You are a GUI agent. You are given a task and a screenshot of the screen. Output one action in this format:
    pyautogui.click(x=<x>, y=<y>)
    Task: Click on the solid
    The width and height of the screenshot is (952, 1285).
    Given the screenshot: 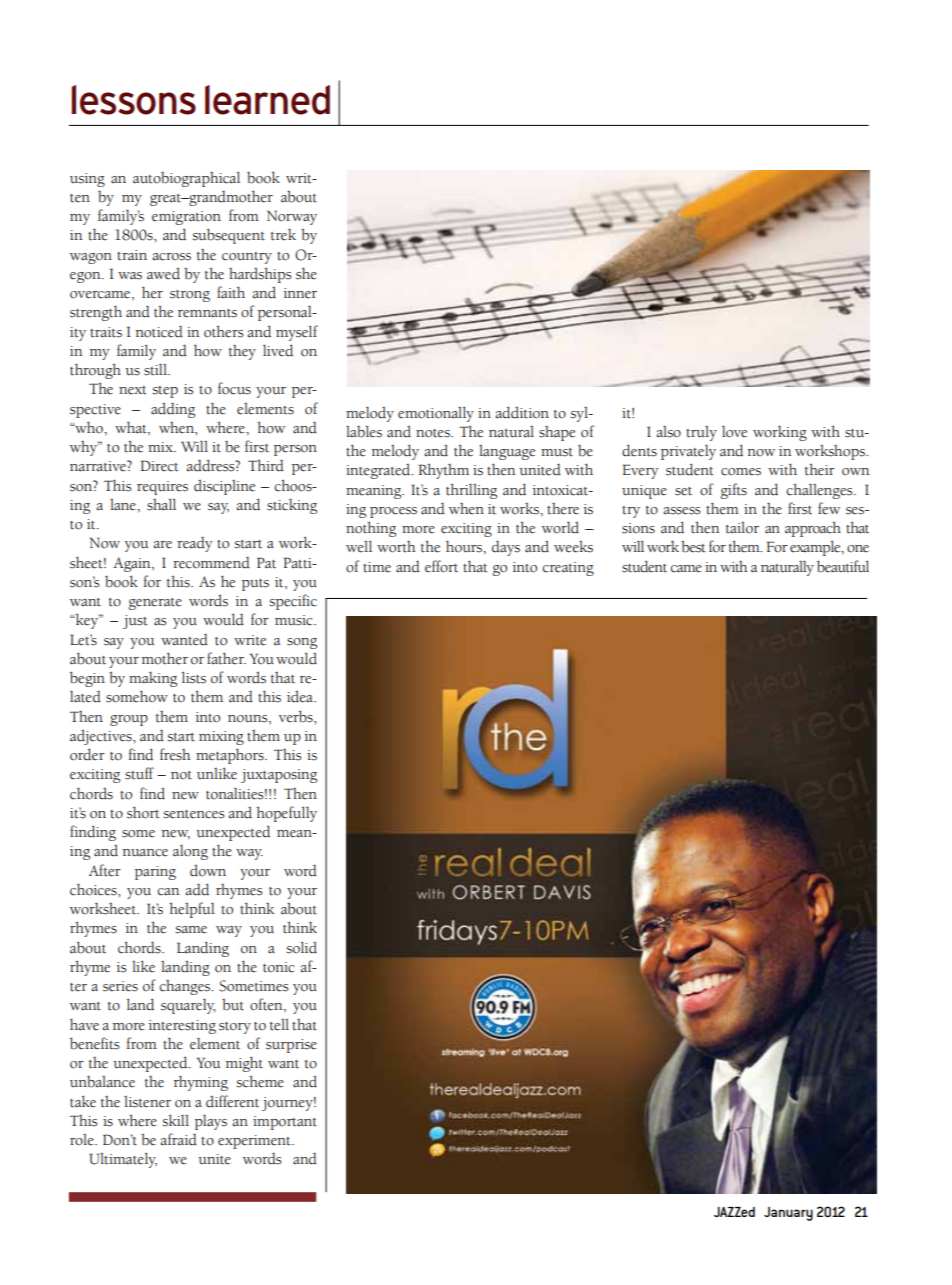 What is the action you would take?
    pyautogui.click(x=301, y=947)
